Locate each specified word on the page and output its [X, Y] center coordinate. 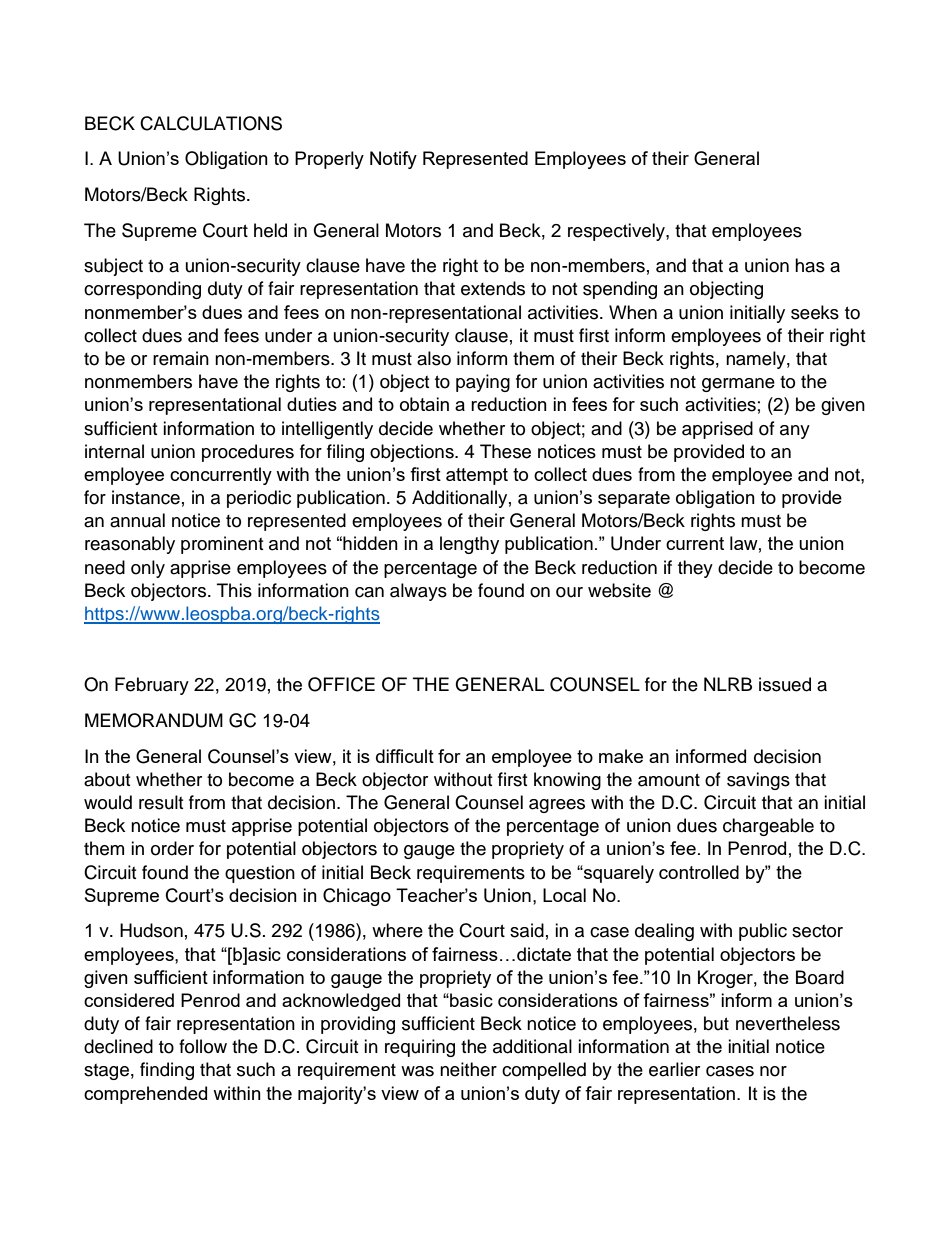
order [172, 848]
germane [738, 385]
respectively [617, 232]
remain [181, 358]
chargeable [768, 827]
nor [773, 1071]
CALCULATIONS [211, 123]
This [234, 590]
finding [167, 1071]
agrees [557, 806]
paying [483, 383]
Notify [393, 160]
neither [468, 1069]
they [695, 569]
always [418, 592]
